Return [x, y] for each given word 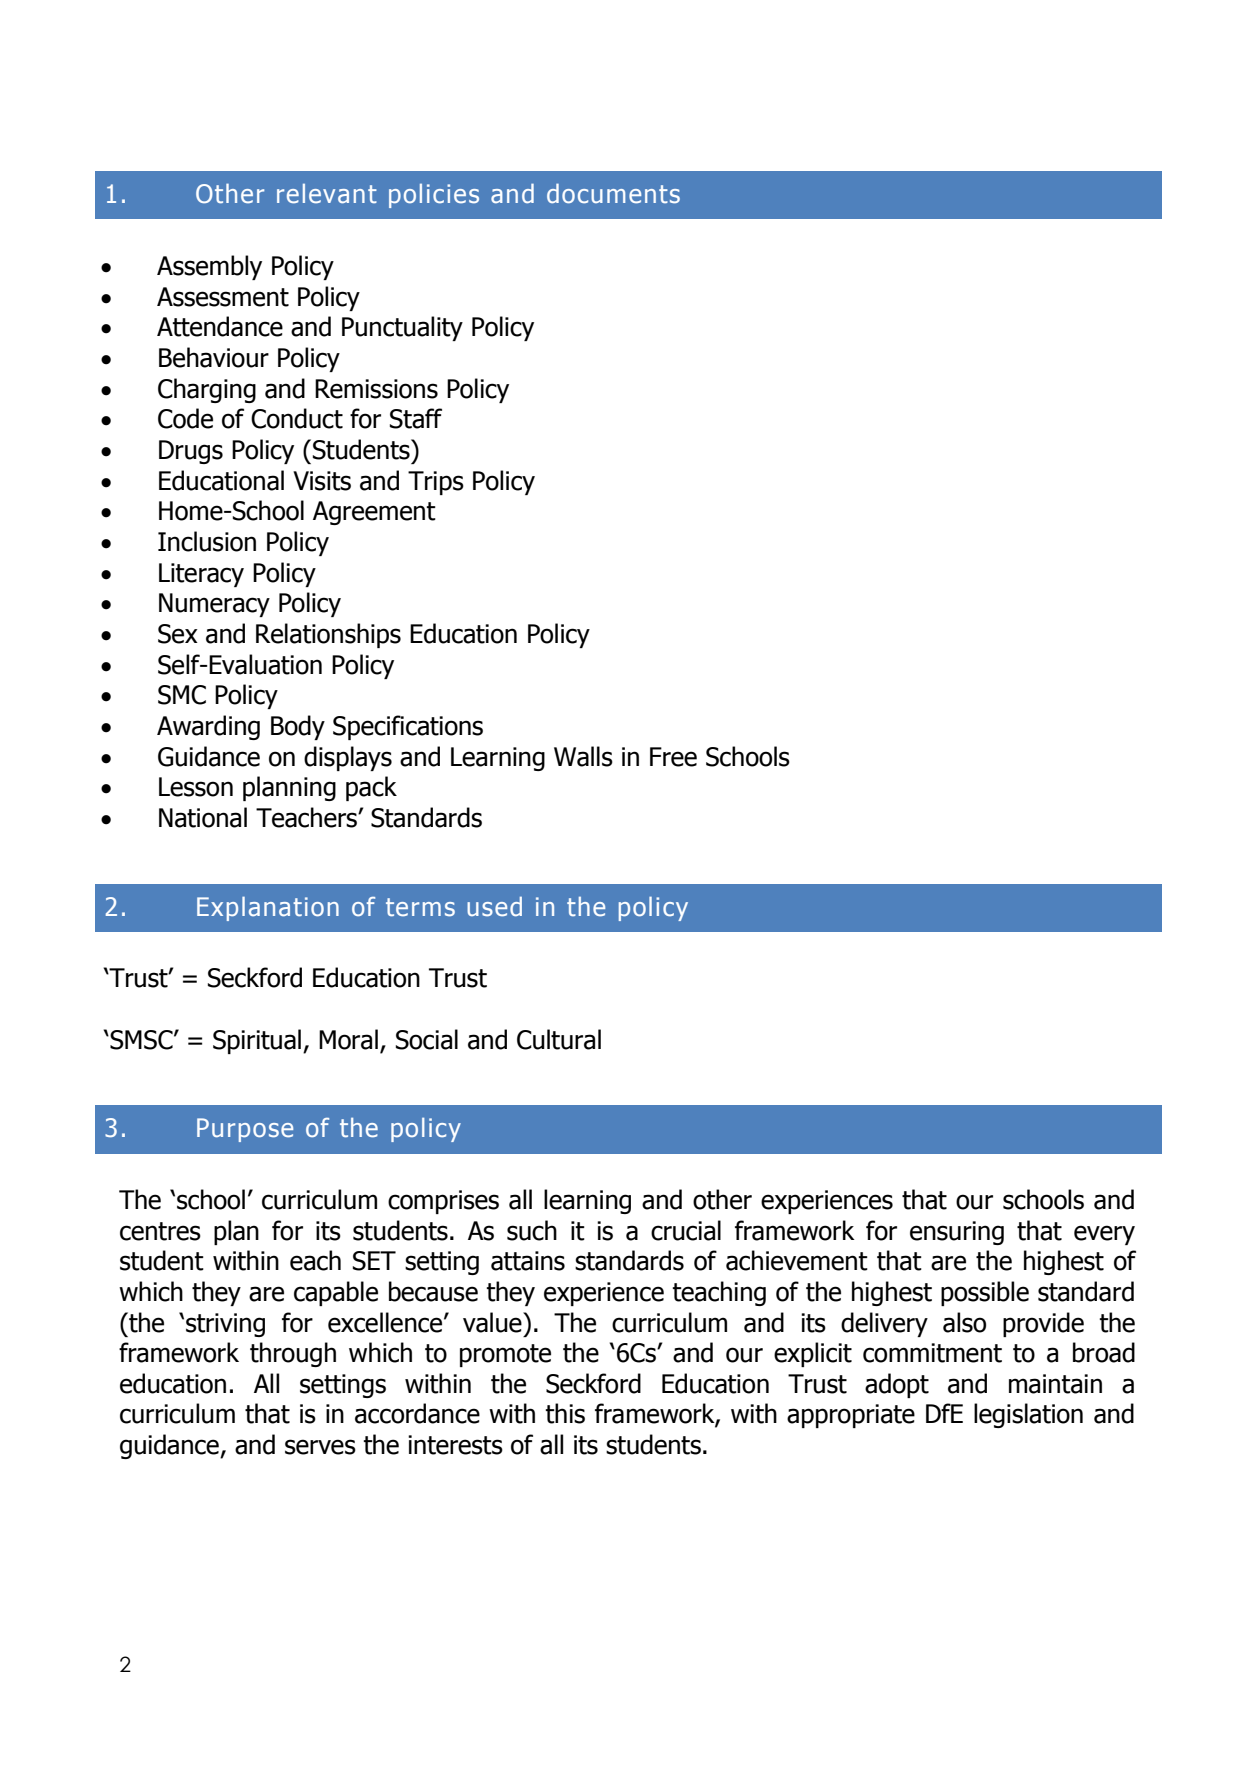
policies [434, 196]
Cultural [559, 1039]
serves [320, 1447]
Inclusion [207, 541]
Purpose [245, 1130]
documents [613, 193]
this [565, 1413]
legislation [1028, 1415]
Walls [583, 756]
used [494, 906]
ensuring [957, 1233]
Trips [436, 483]
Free [673, 757]
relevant [327, 194]
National [203, 817]
